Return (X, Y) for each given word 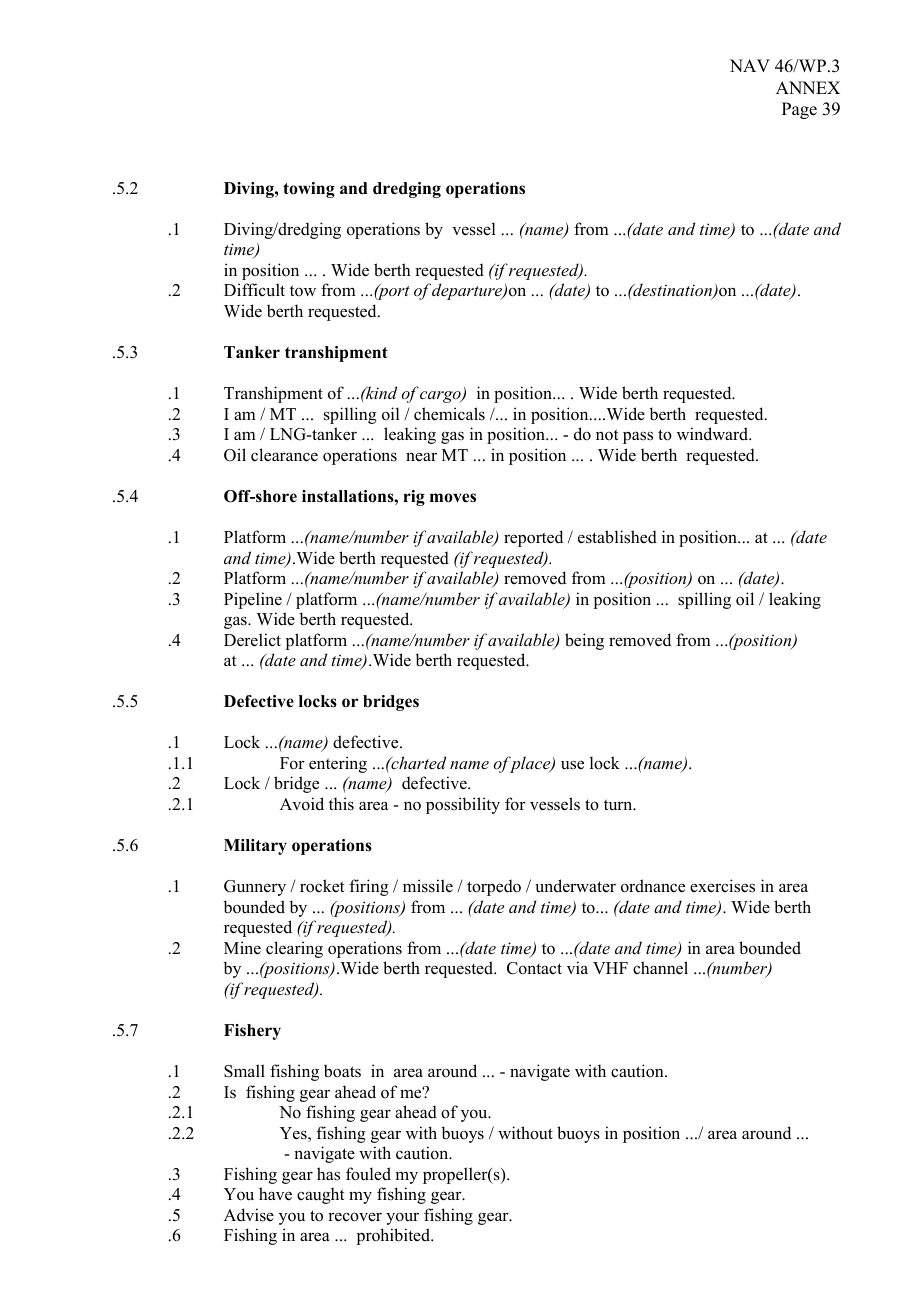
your (402, 1218)
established (617, 537)
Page (799, 110)
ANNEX (808, 87)
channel (660, 968)
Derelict (252, 640)
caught (320, 1195)
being (584, 641)
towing (309, 190)
